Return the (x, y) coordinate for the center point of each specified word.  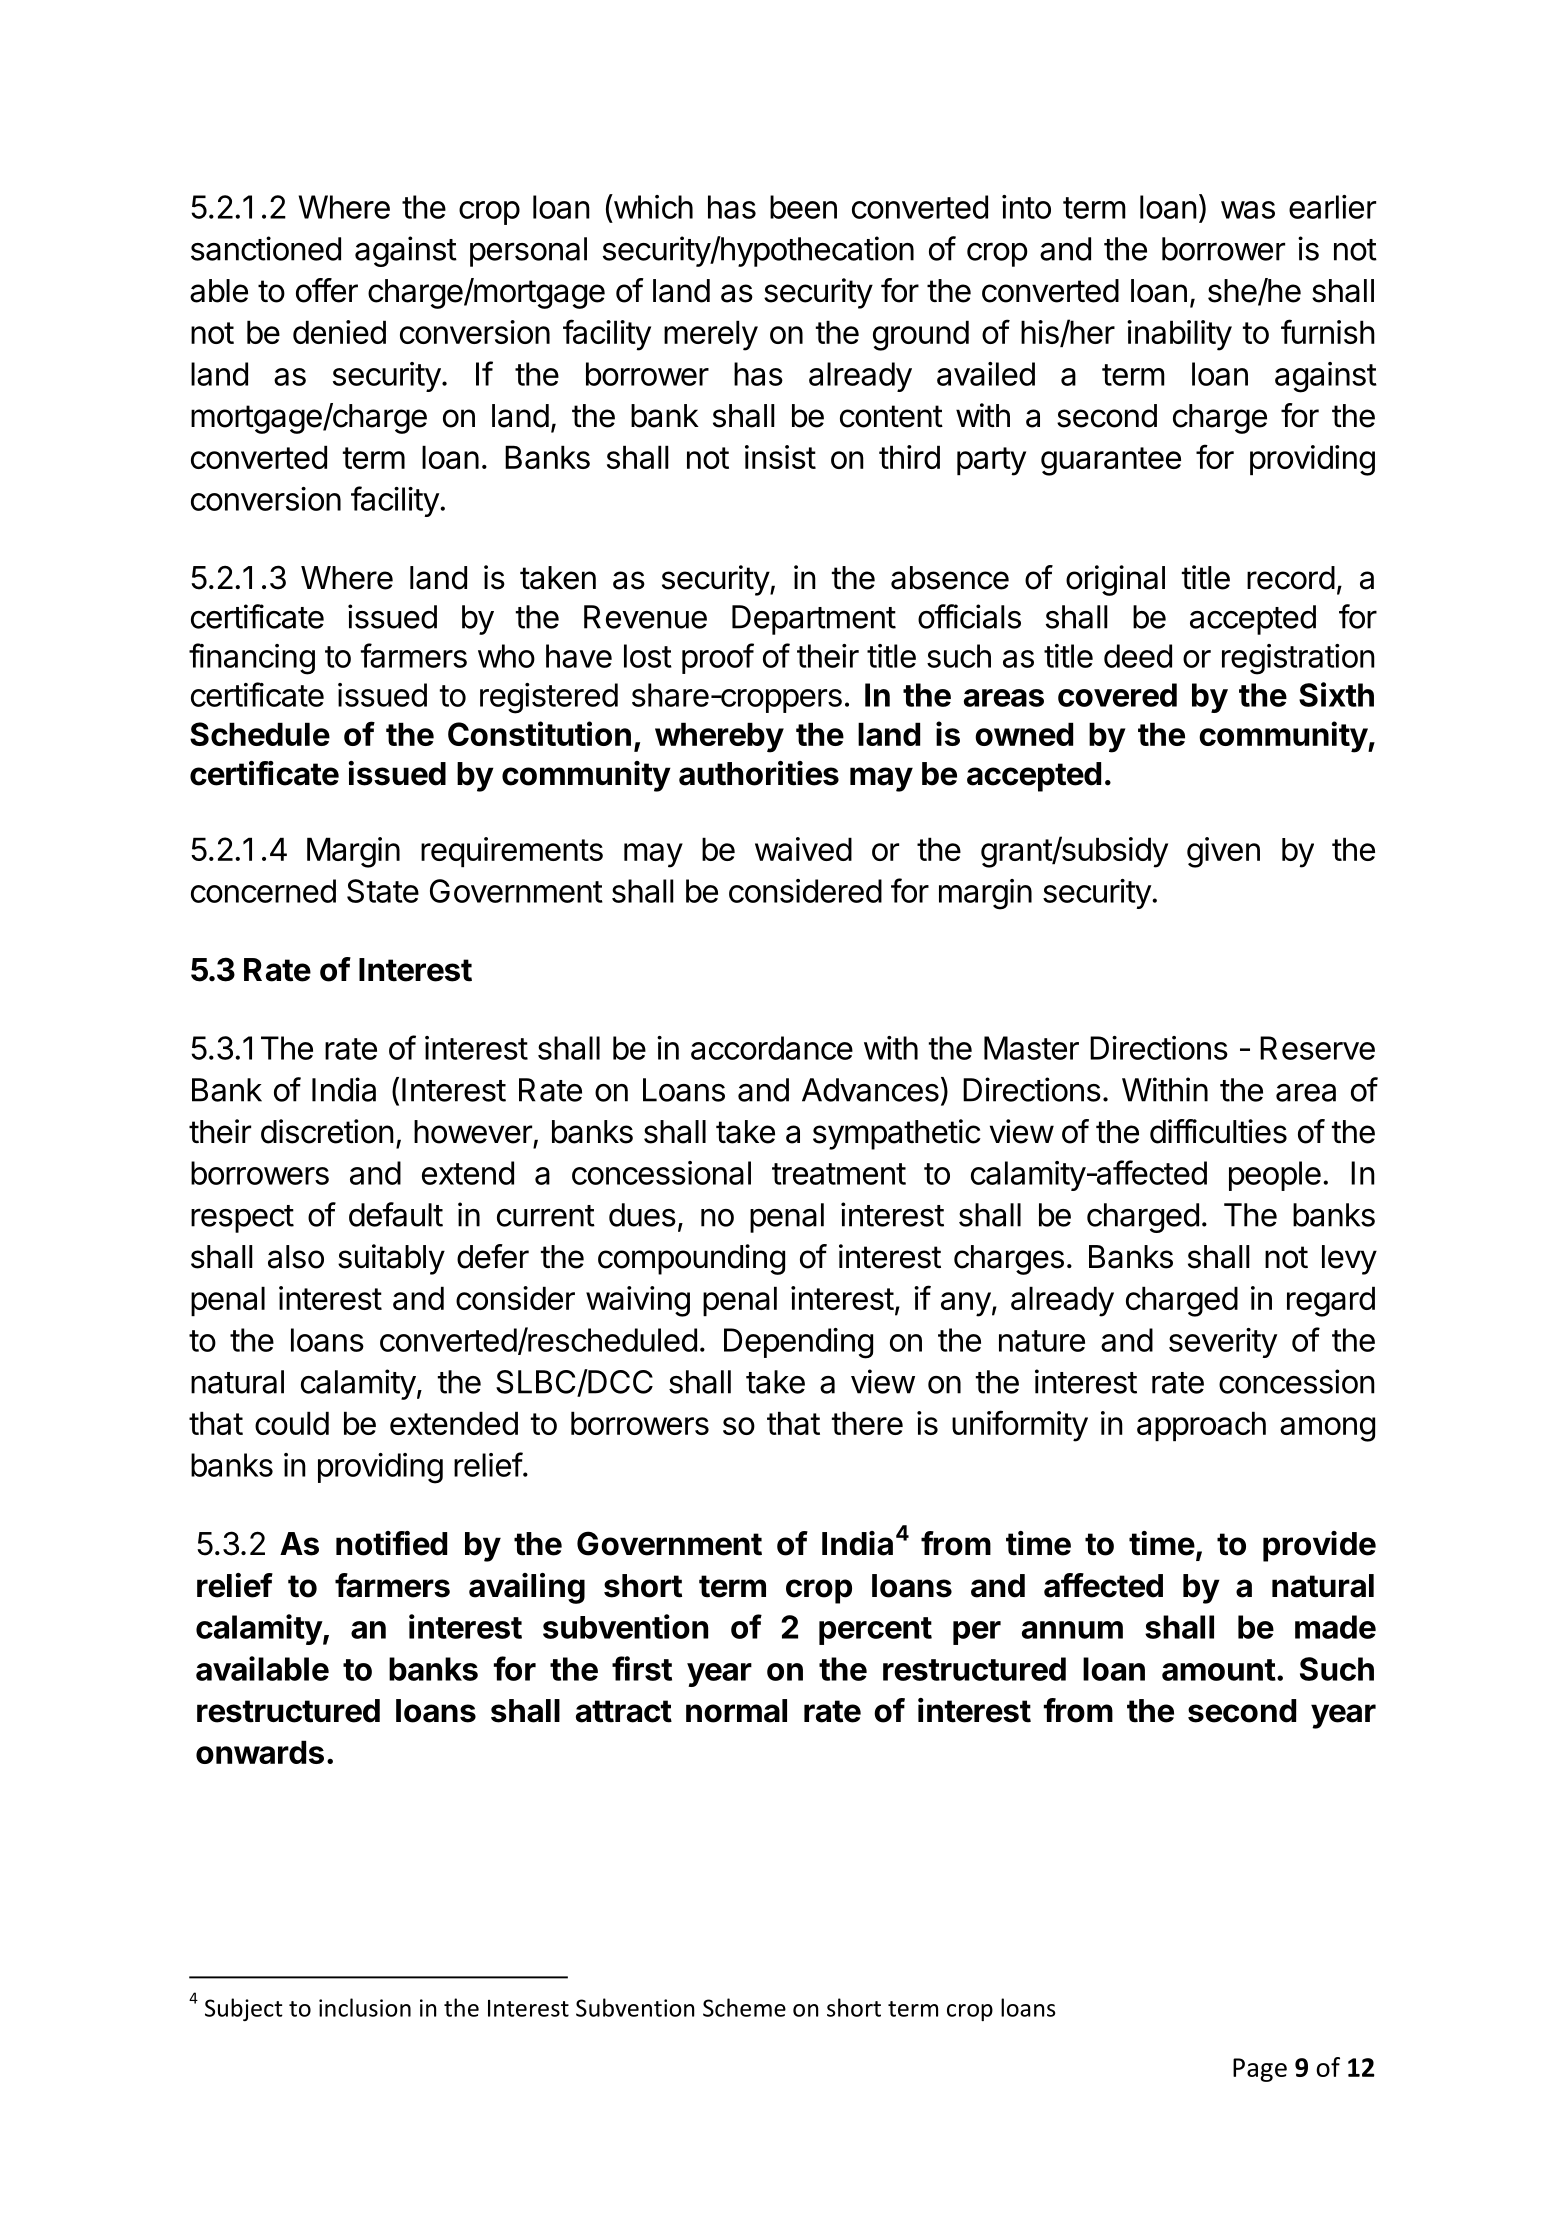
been (803, 207)
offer (327, 290)
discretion (327, 1131)
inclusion (365, 2007)
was (1248, 210)
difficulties (1218, 1131)
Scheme (744, 2007)
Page (1260, 2070)
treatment (839, 1174)
